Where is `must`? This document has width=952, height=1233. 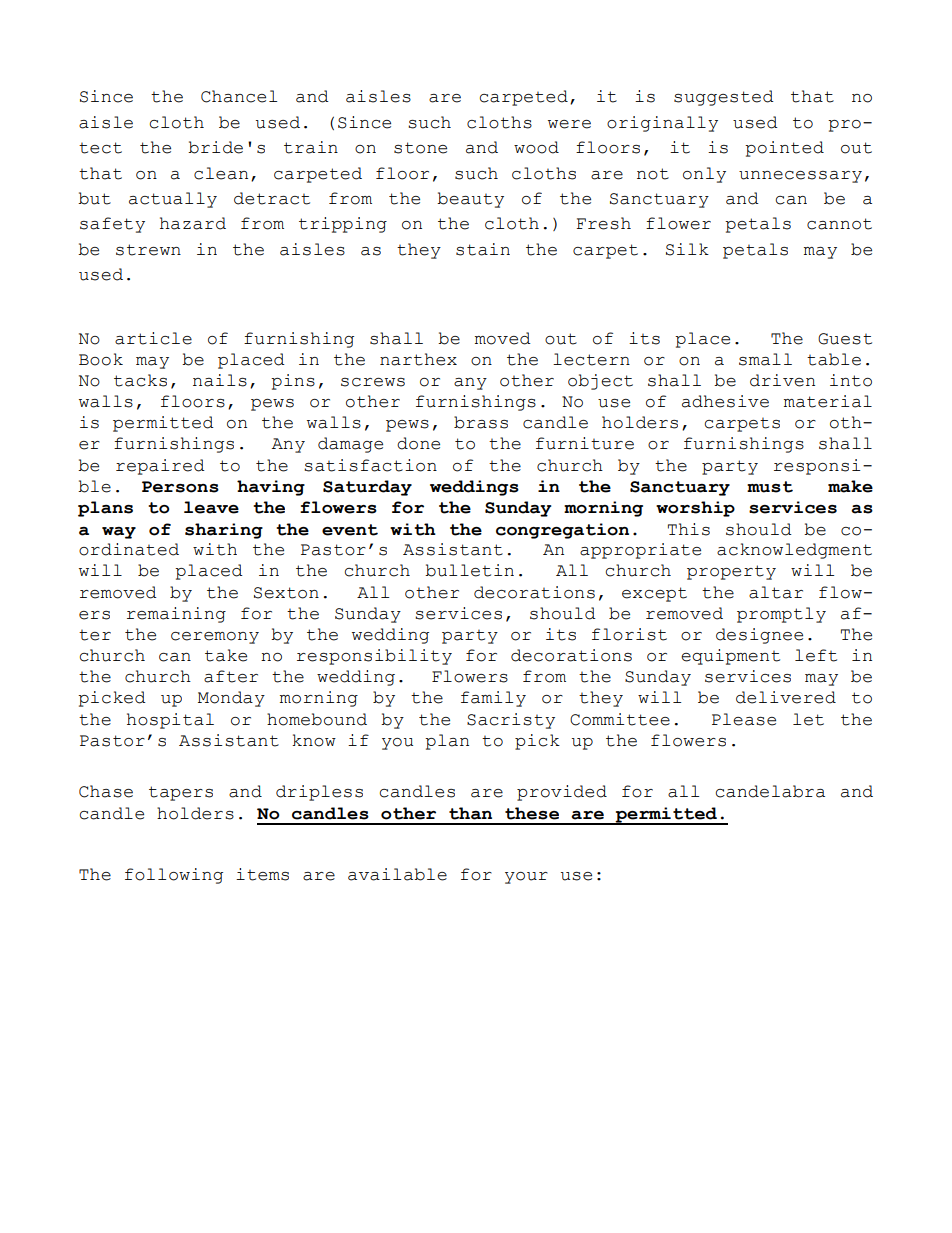 must is located at coordinates (770, 487).
